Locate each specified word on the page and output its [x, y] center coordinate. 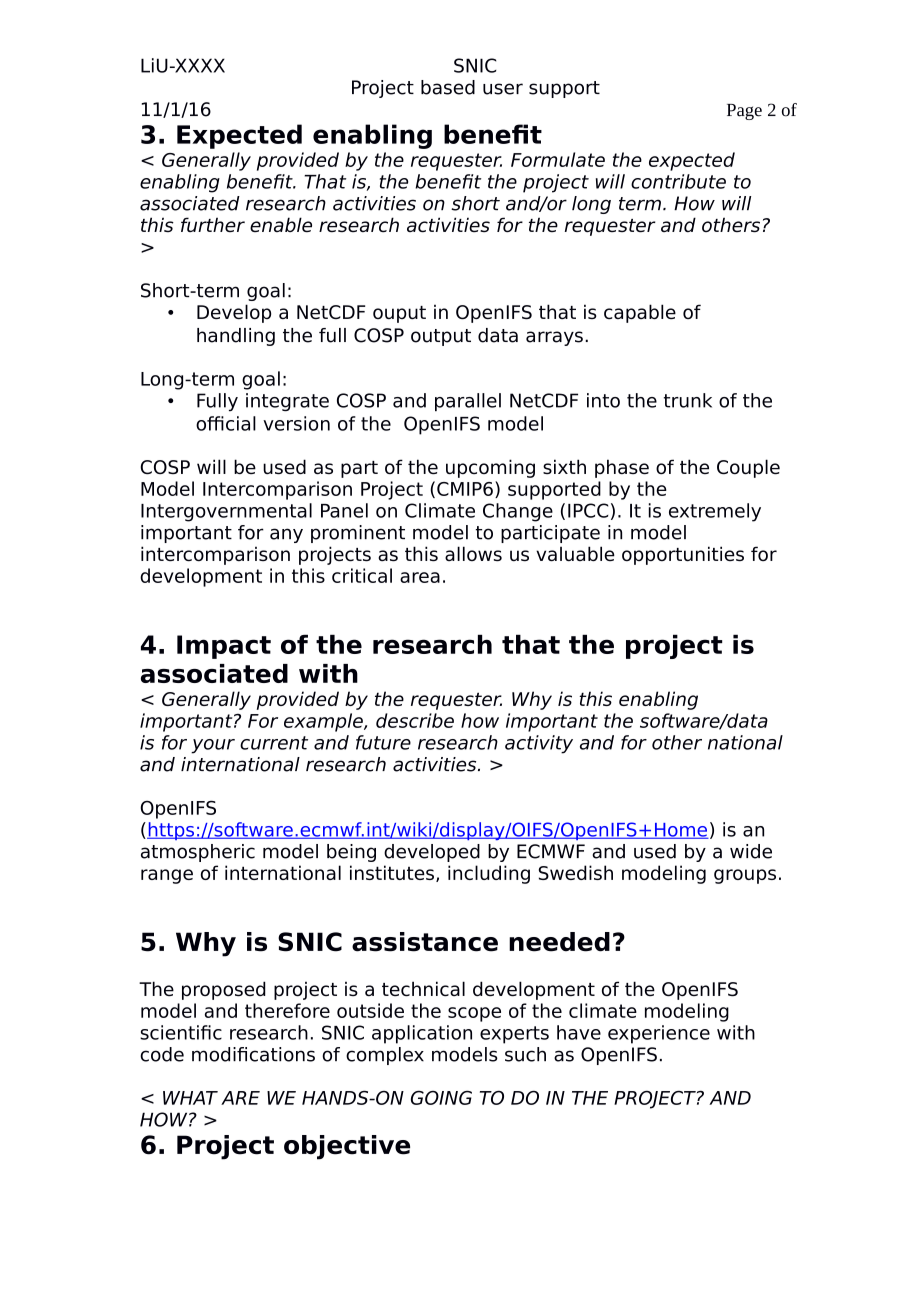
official [226, 423]
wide [751, 851]
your [213, 746]
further [213, 224]
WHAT [190, 1098]
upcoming [490, 468]
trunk [688, 400]
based [448, 87]
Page [744, 112]
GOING [441, 1097]
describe [415, 720]
